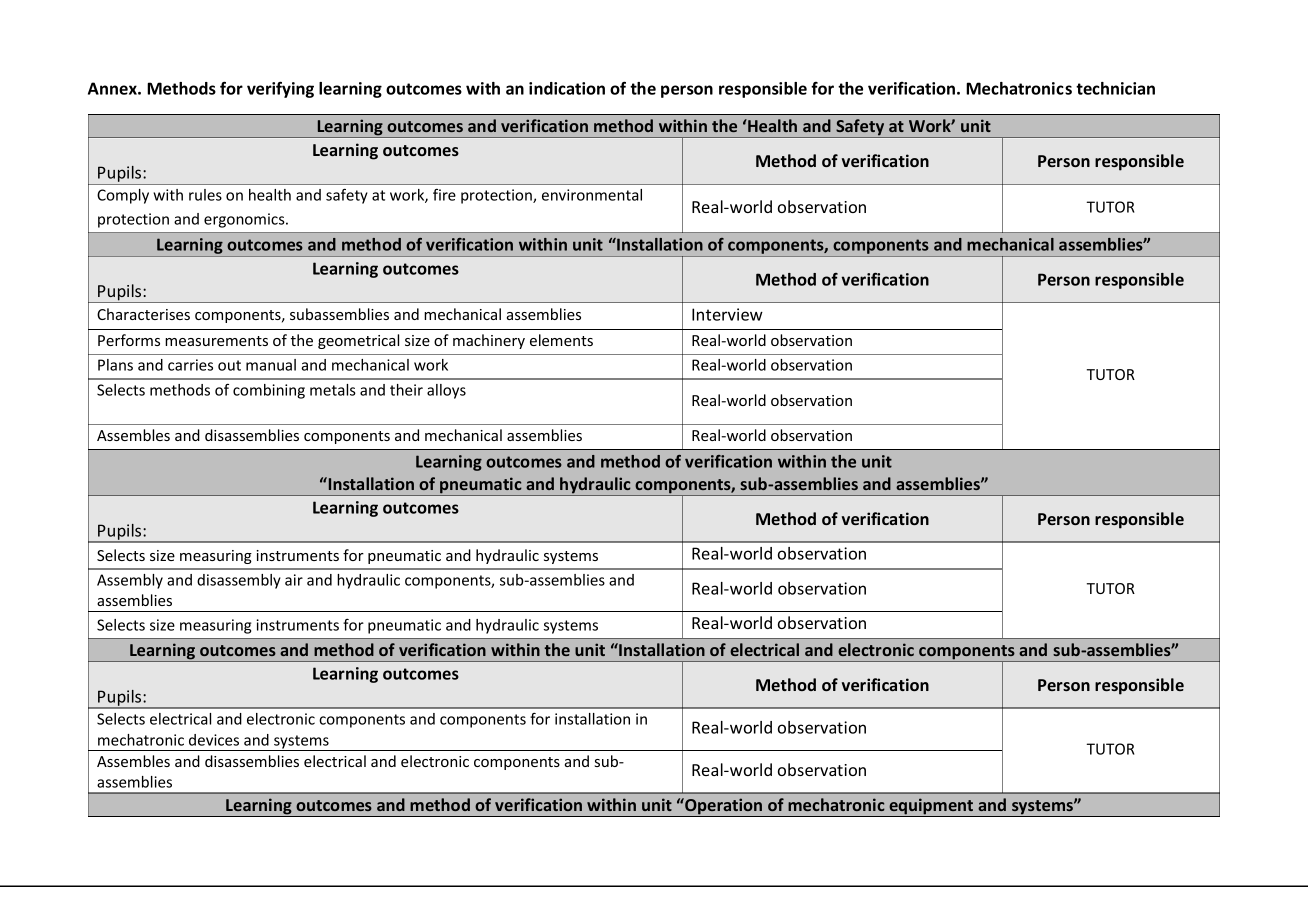 Image resolution: width=1308 pixels, height=924 pixels. Describe the element at coordinates (727, 314) in the image. I see `Interview` at that location.
